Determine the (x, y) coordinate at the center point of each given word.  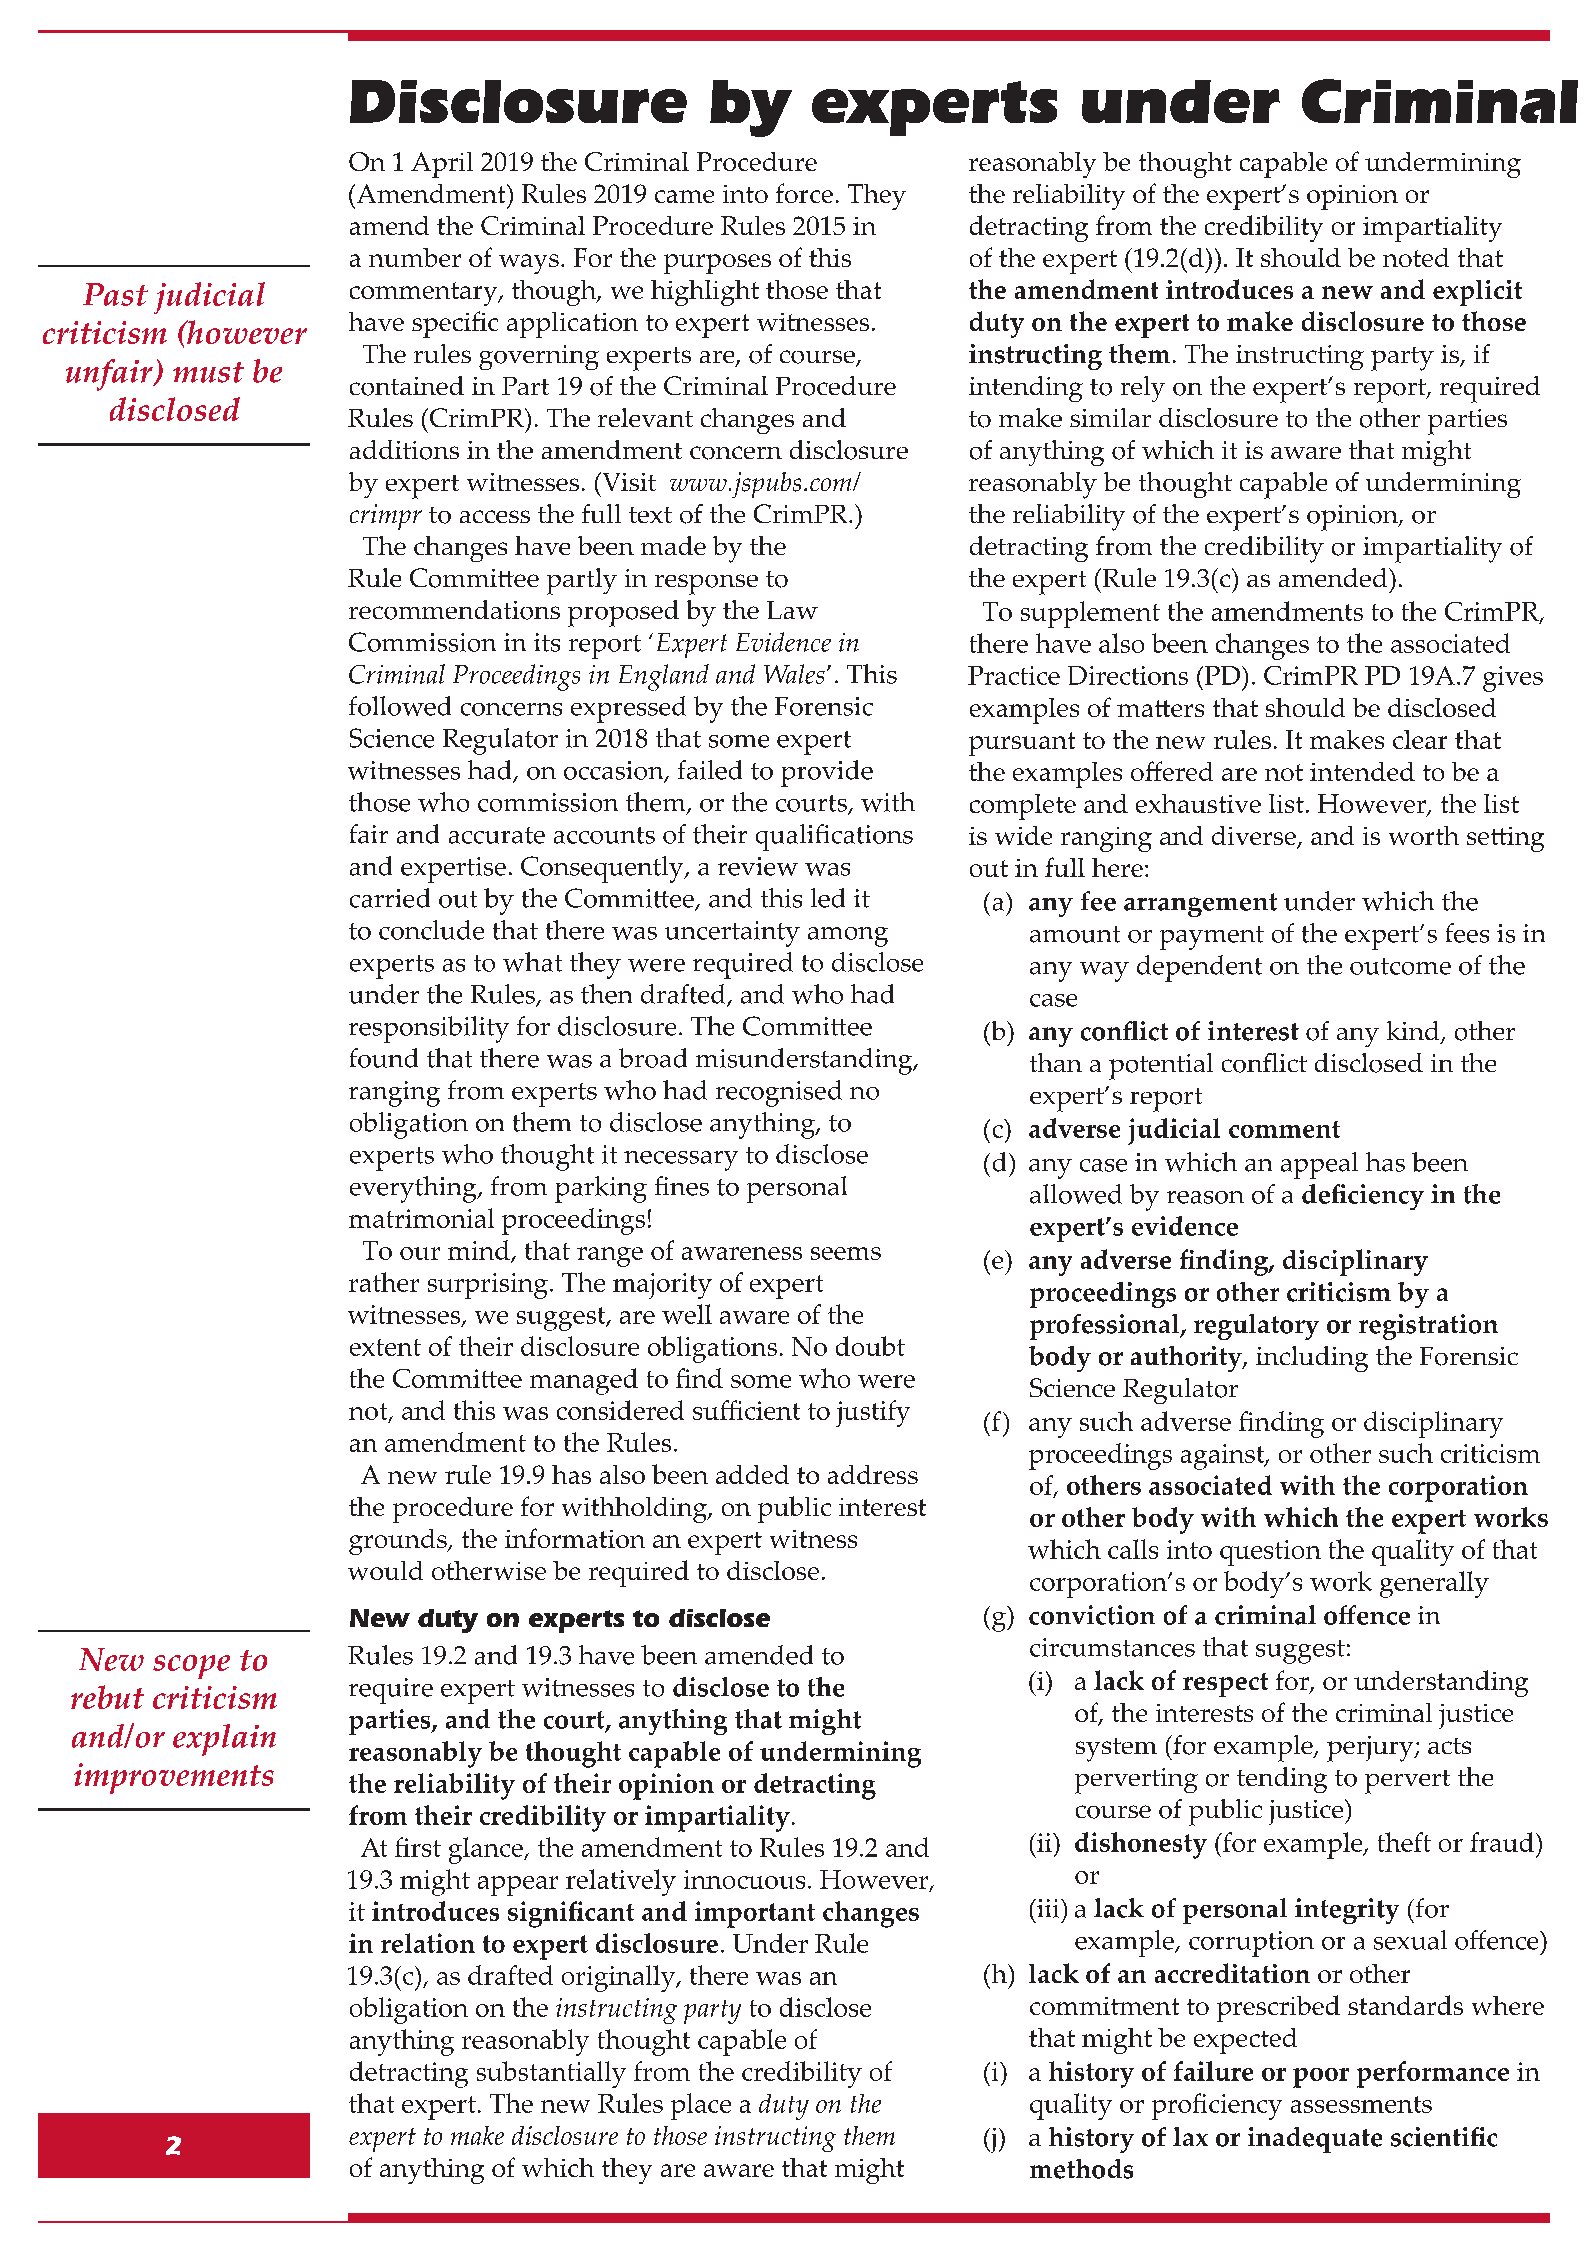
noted (1416, 257)
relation (428, 1943)
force (804, 193)
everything (414, 1189)
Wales (794, 674)
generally (1434, 1584)
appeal (1319, 1165)
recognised (779, 1093)
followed (400, 706)
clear (1420, 739)
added (752, 1474)
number (415, 257)
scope (191, 1667)
